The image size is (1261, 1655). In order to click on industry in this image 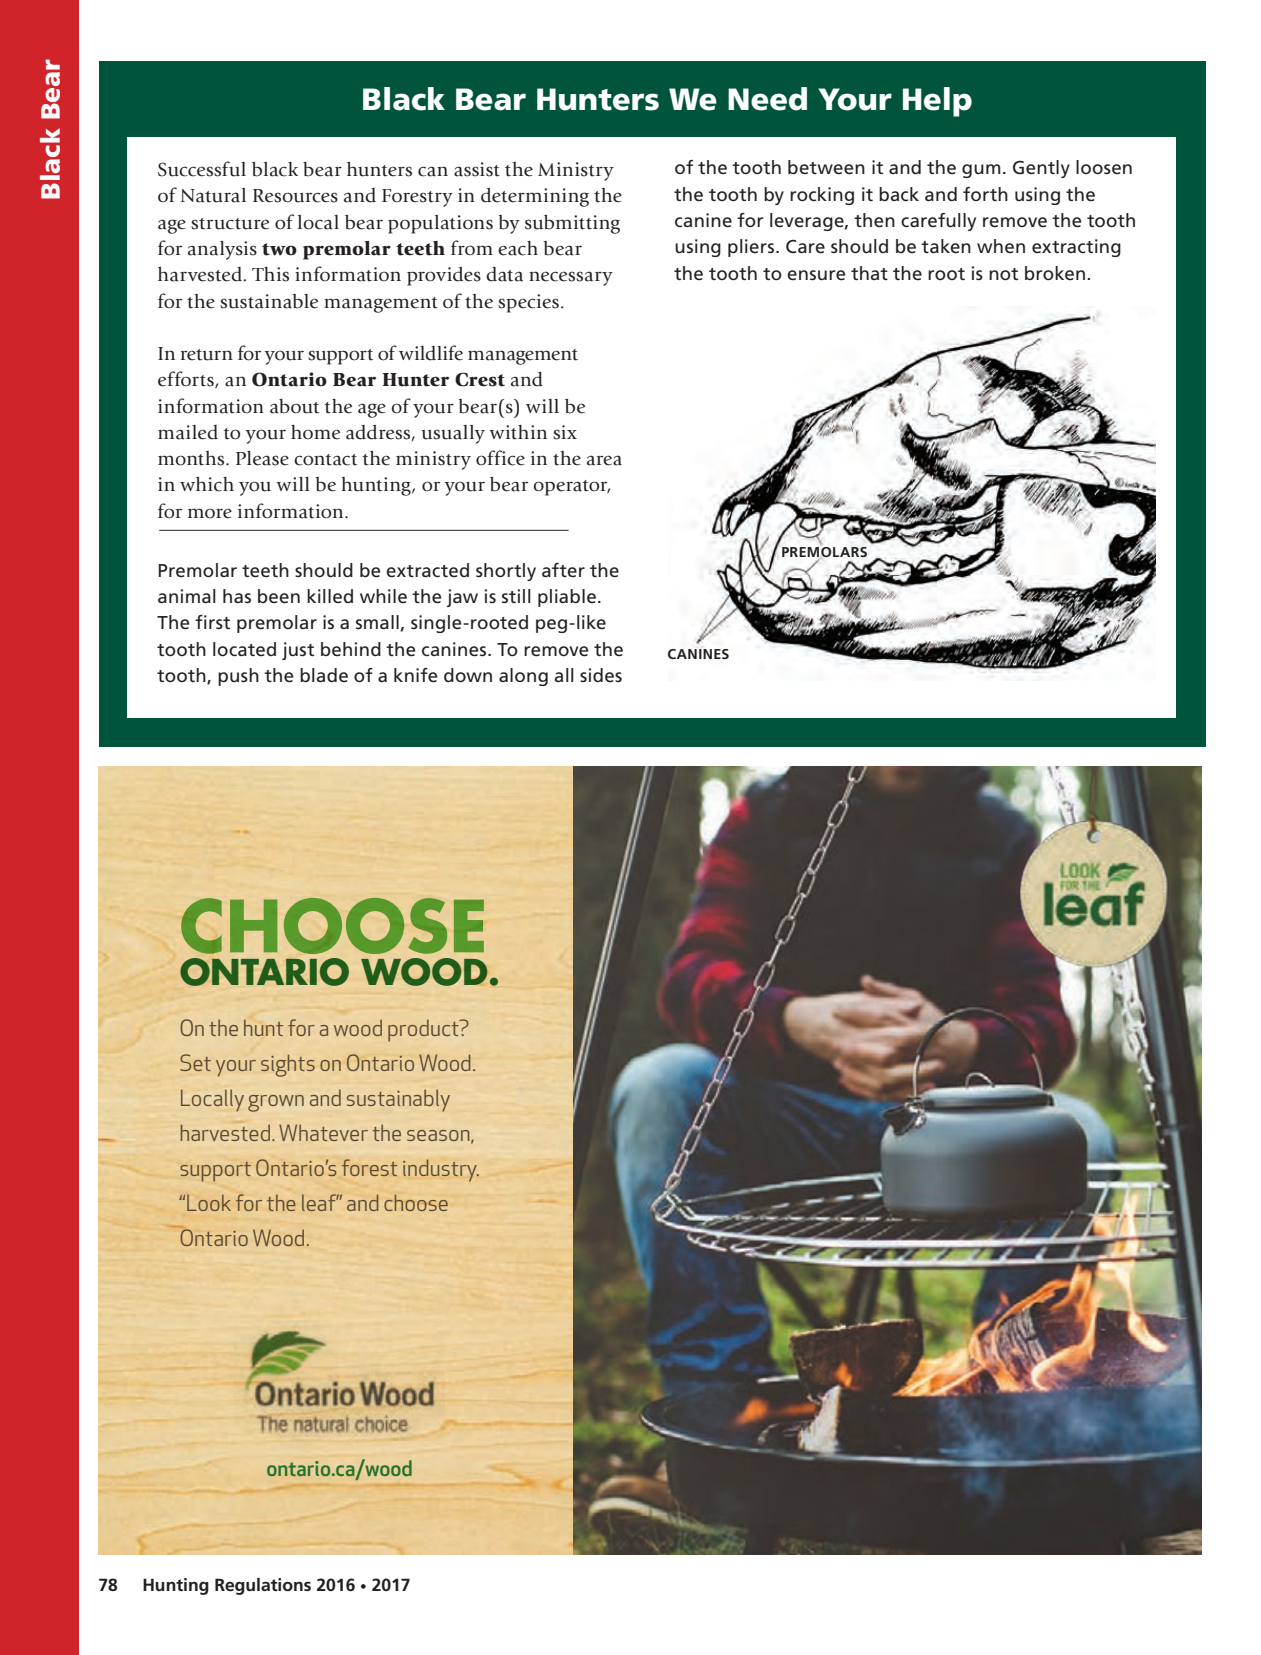, I will do `click(441, 1170)`.
